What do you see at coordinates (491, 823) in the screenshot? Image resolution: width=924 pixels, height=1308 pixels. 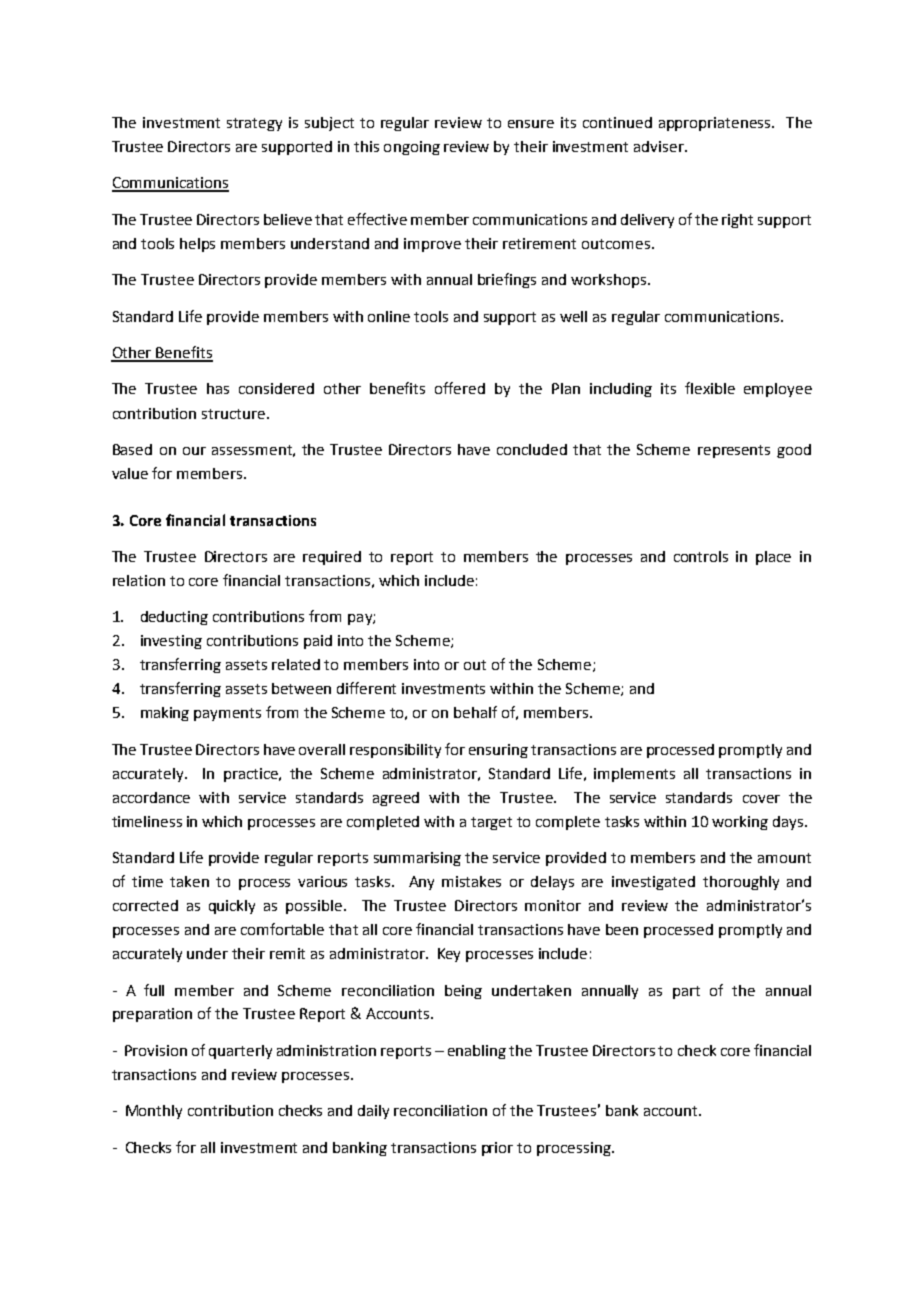 I see `target` at bounding box center [491, 823].
